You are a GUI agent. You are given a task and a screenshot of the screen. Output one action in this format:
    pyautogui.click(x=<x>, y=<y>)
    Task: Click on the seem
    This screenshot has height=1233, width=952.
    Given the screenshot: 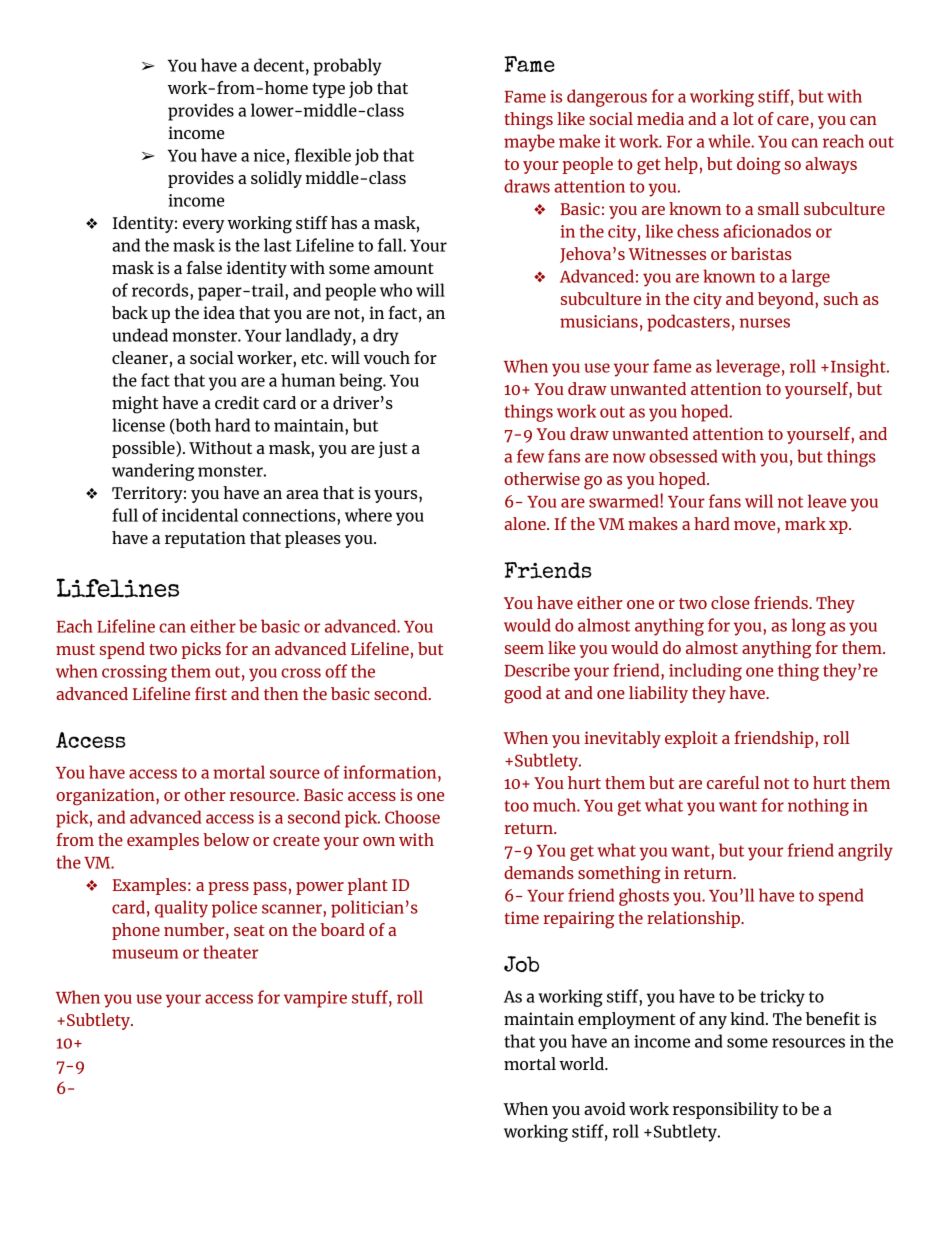 What is the action you would take?
    pyautogui.click(x=524, y=649)
